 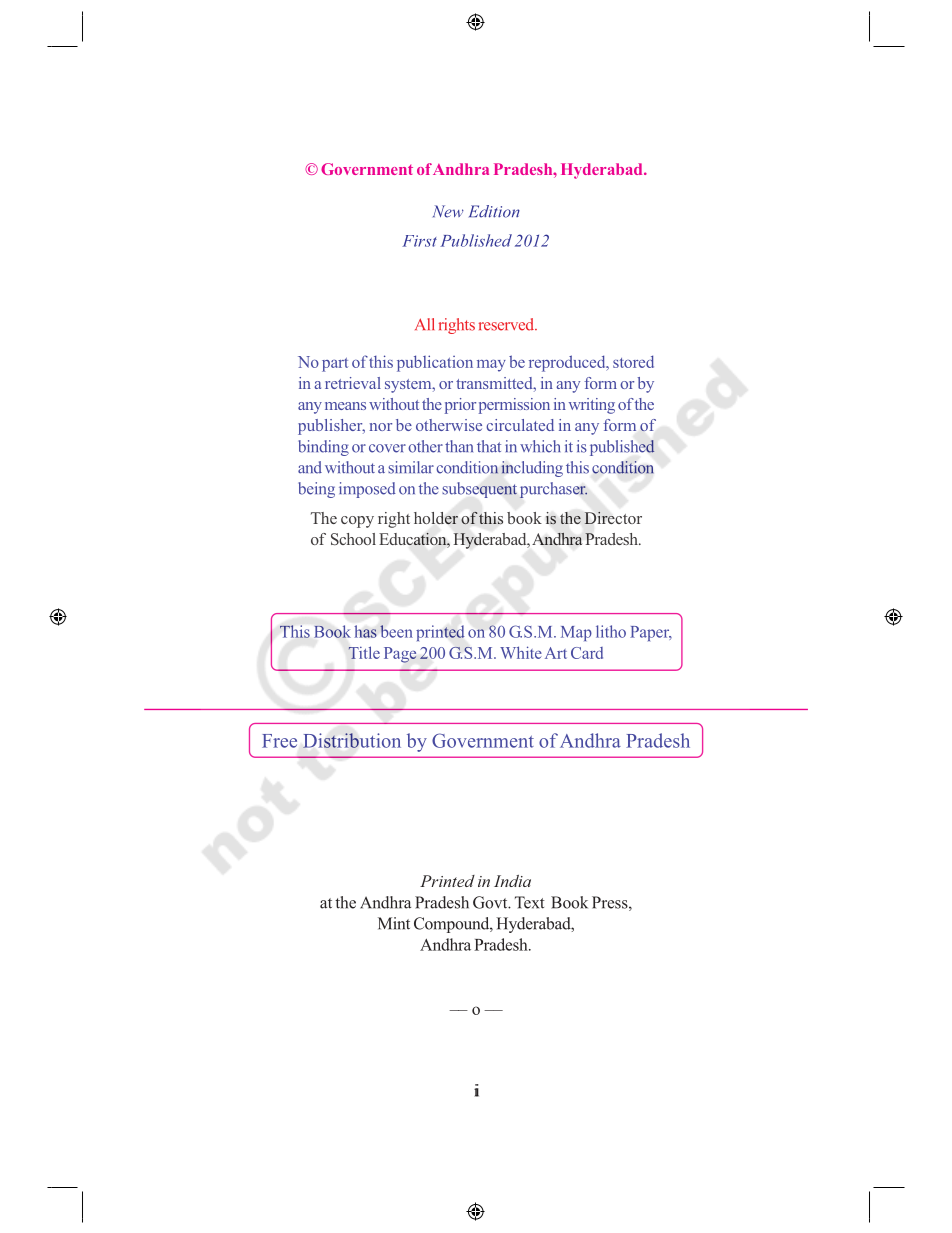 I want to click on First, so click(x=419, y=241).
